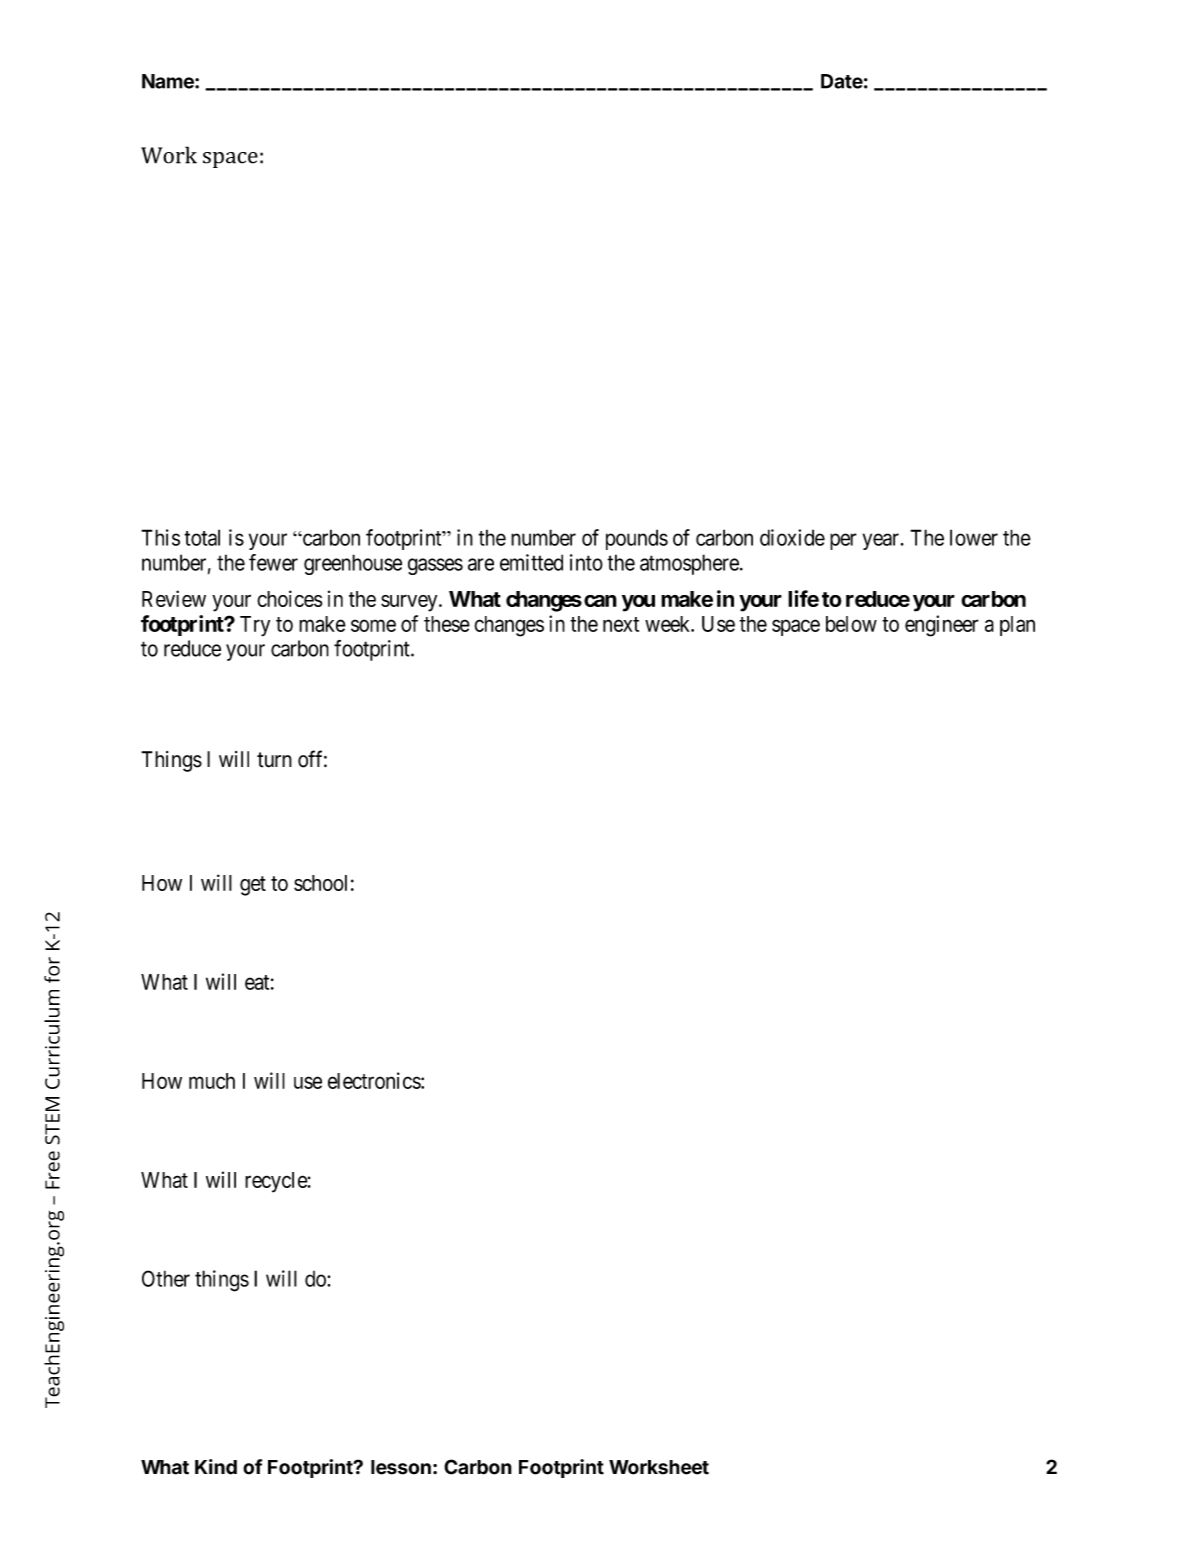 The image size is (1197, 1549). I want to click on lesson, so click(401, 1467).
